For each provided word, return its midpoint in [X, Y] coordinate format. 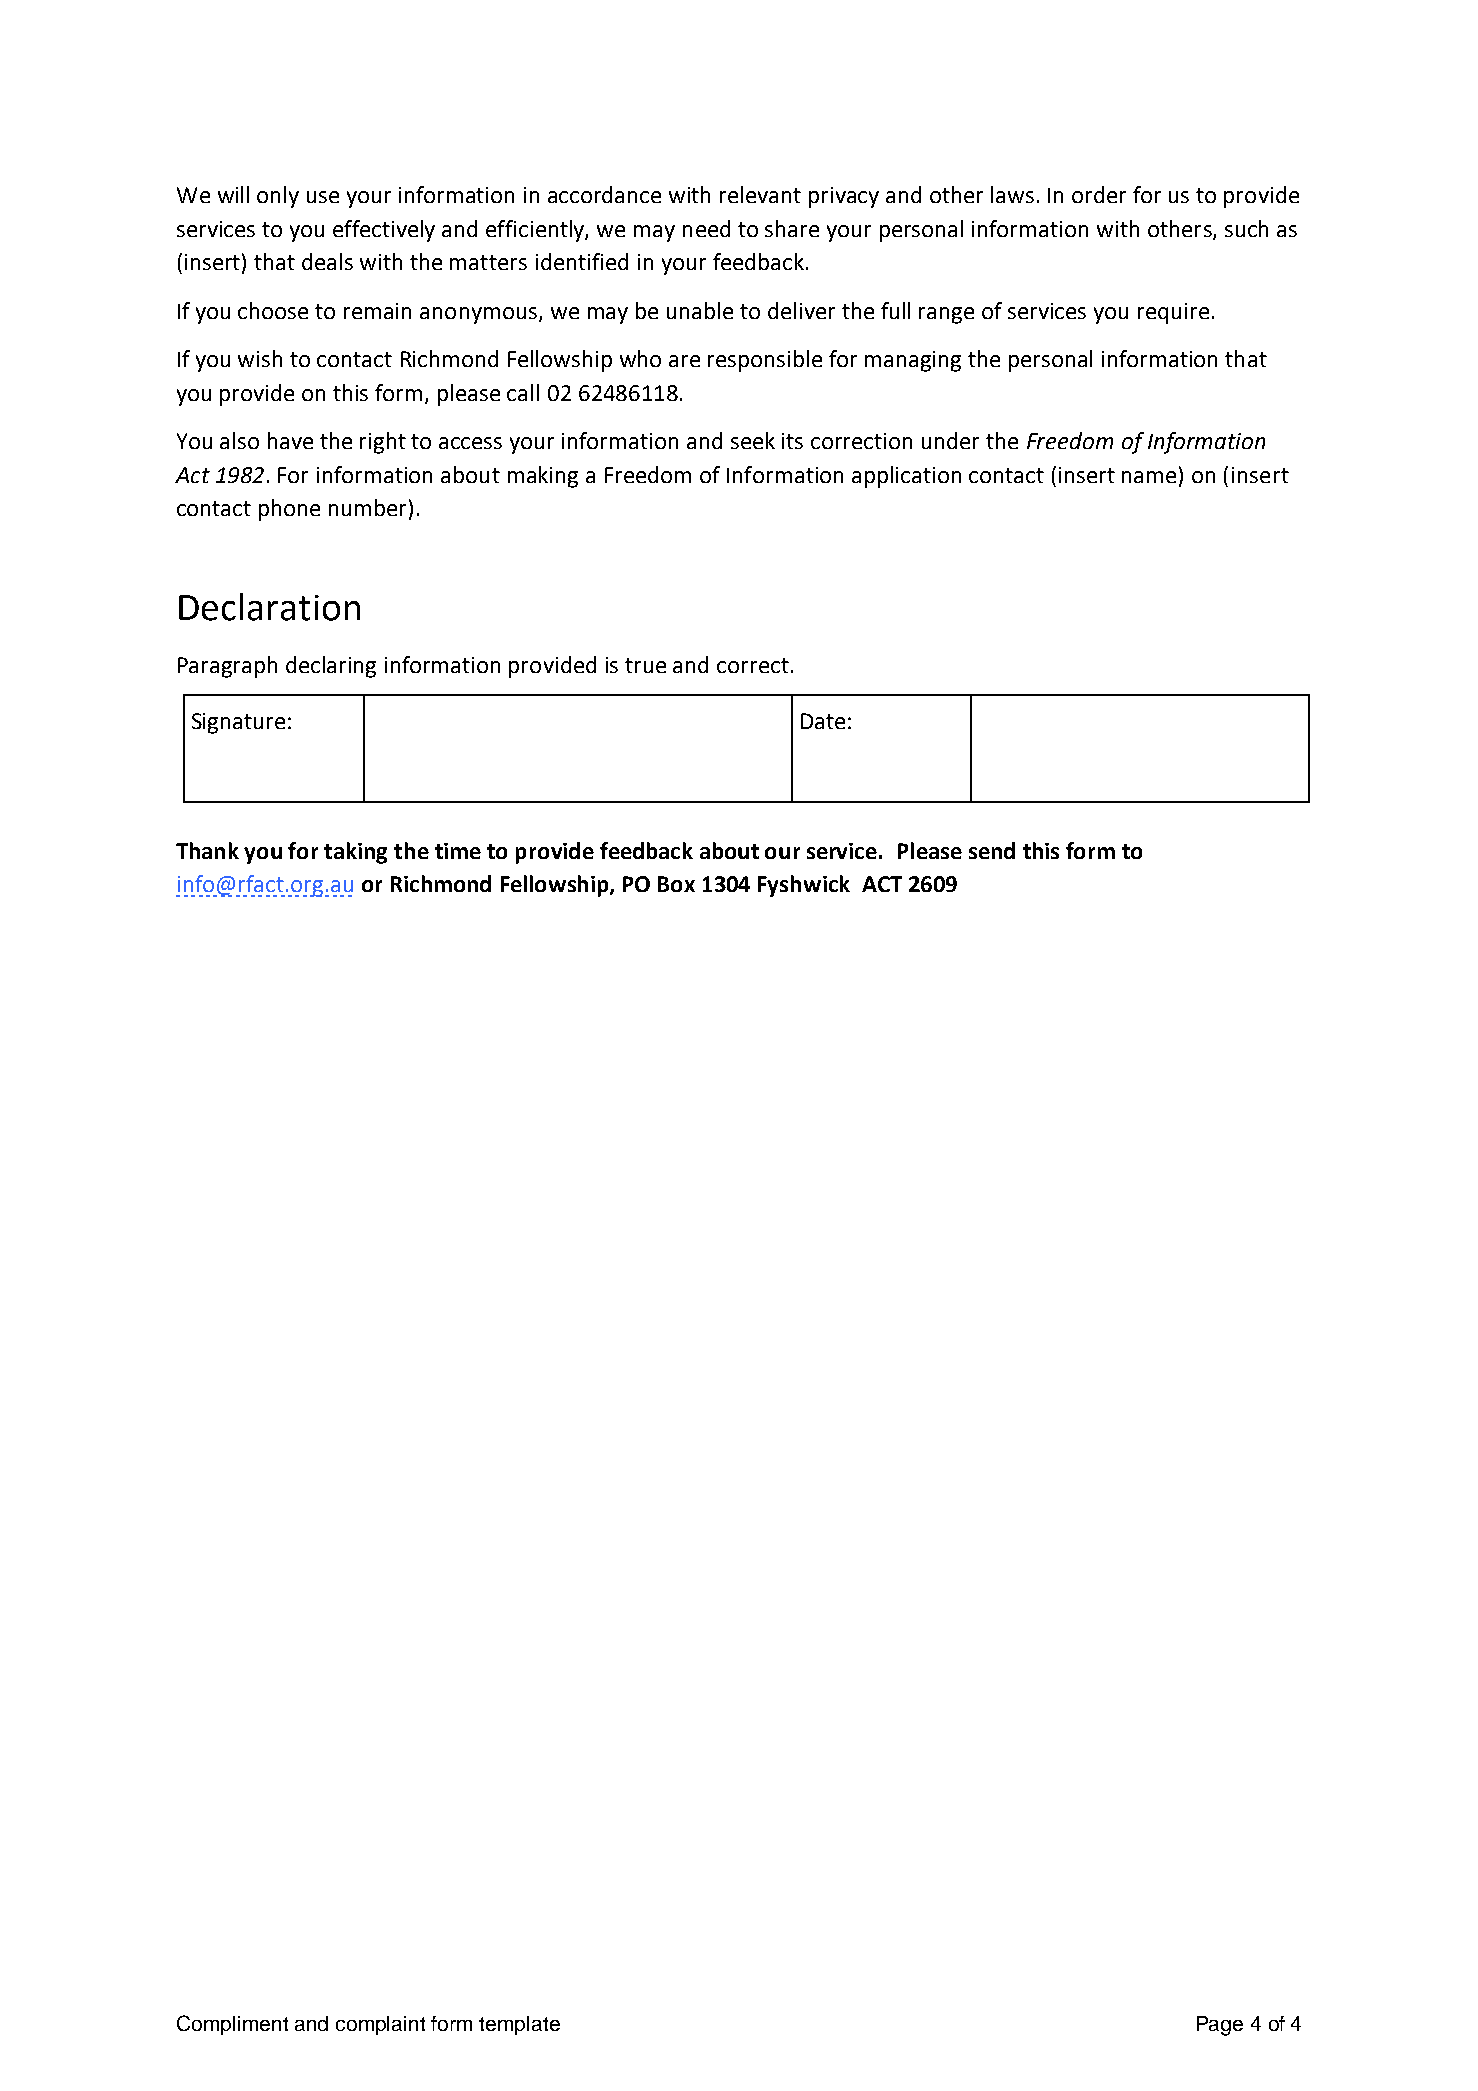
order [1099, 194]
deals [327, 261]
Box [676, 884]
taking [355, 853]
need [706, 228]
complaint [380, 2025]
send [992, 850]
